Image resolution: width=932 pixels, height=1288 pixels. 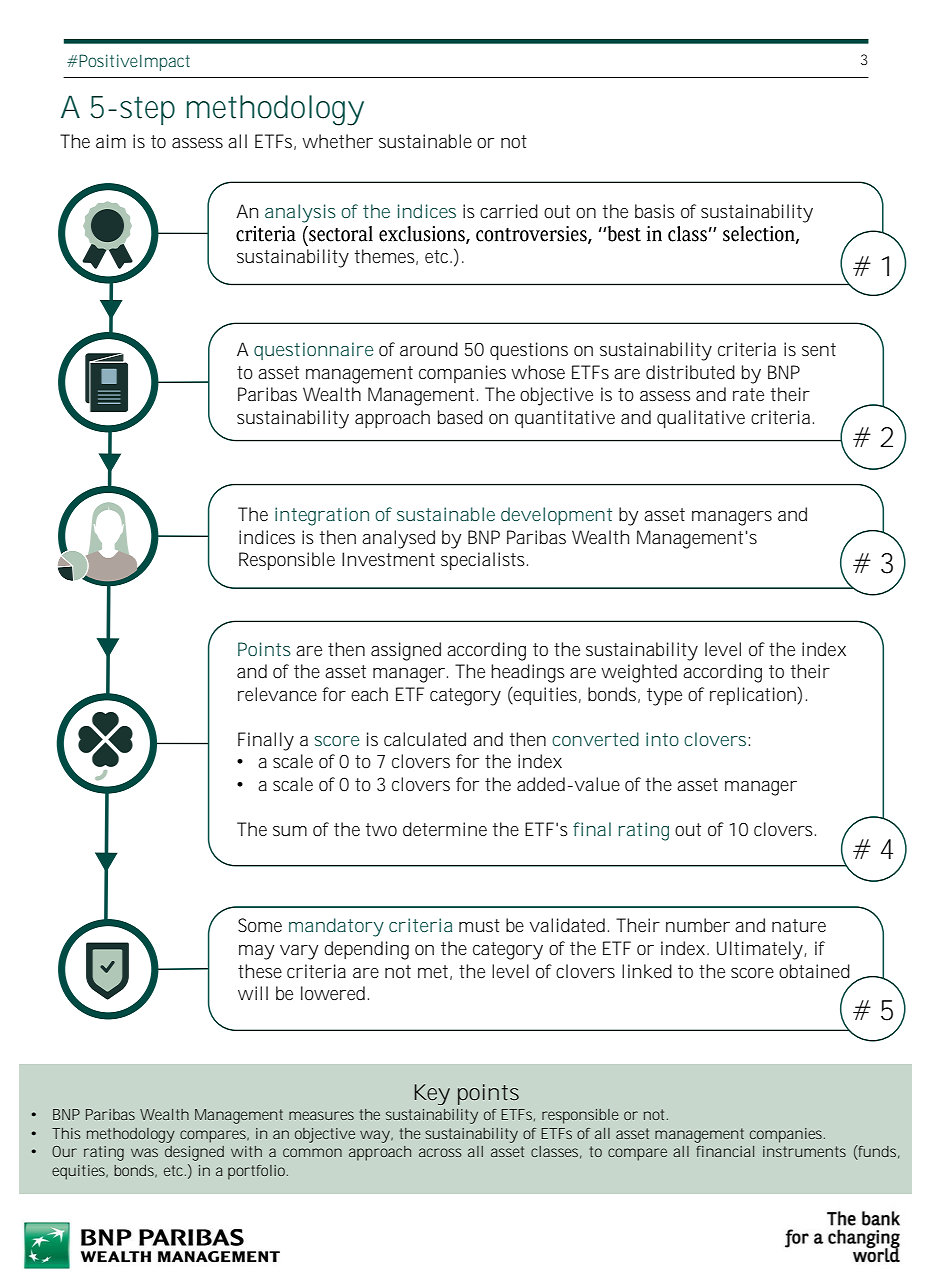 I want to click on replication, so click(x=754, y=696).
